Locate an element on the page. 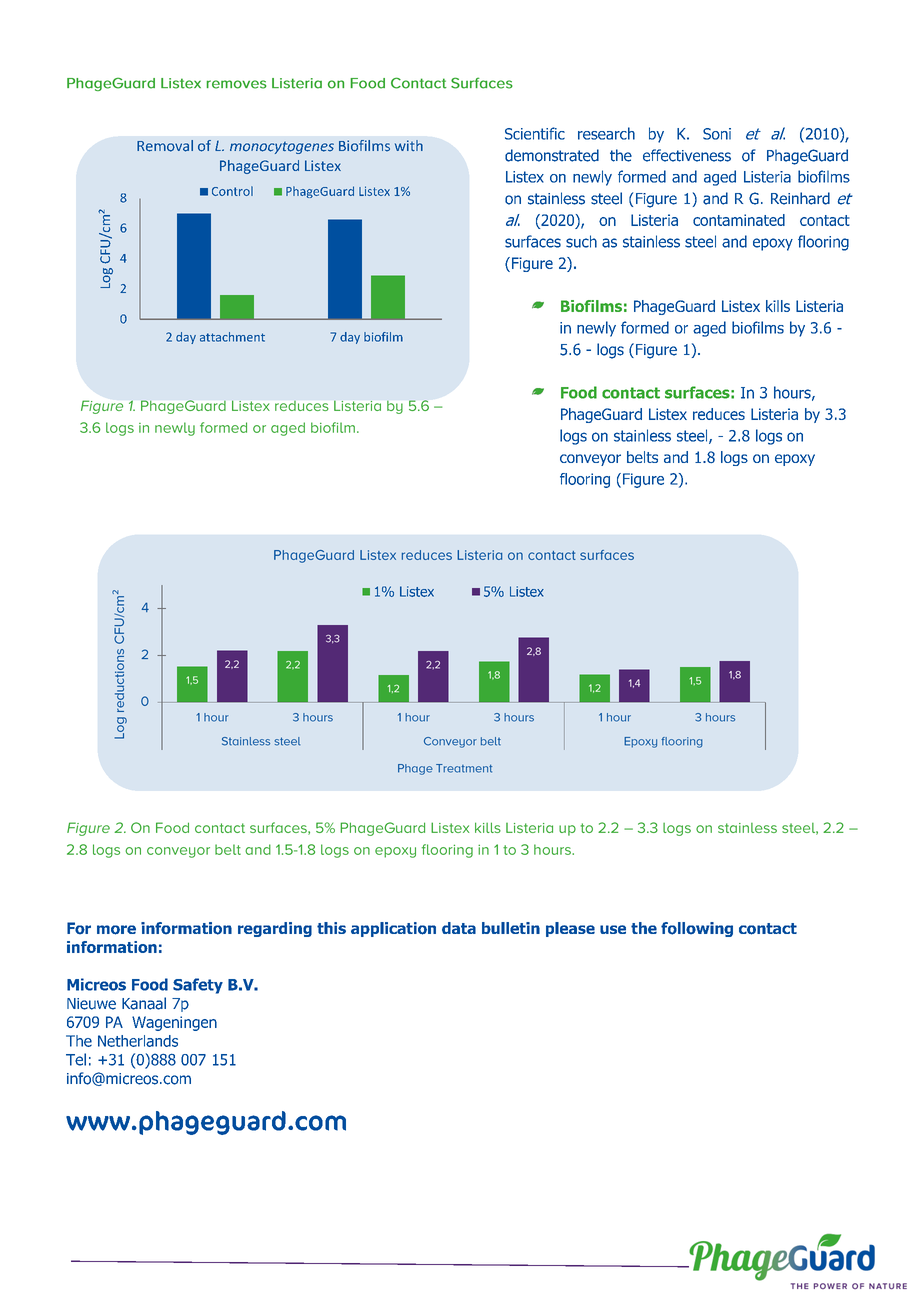 The width and height of the page is (924, 1308). belts is located at coordinates (642, 457).
